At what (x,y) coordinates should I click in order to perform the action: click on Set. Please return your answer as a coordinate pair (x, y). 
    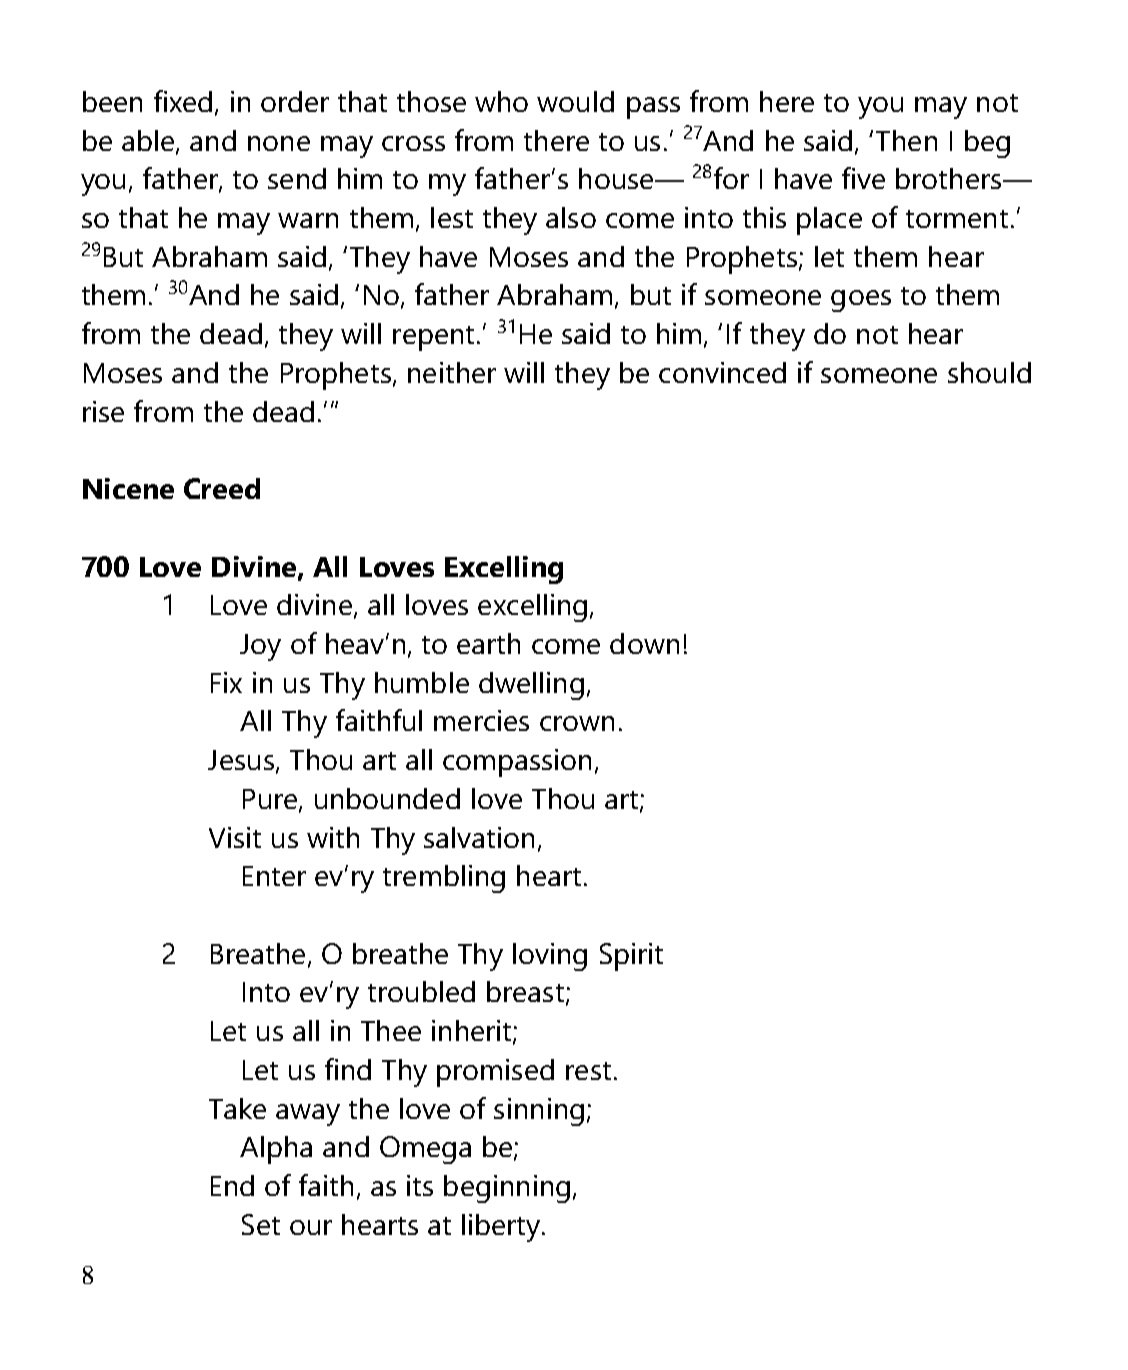
    Looking at the image, I should click on (261, 1224).
